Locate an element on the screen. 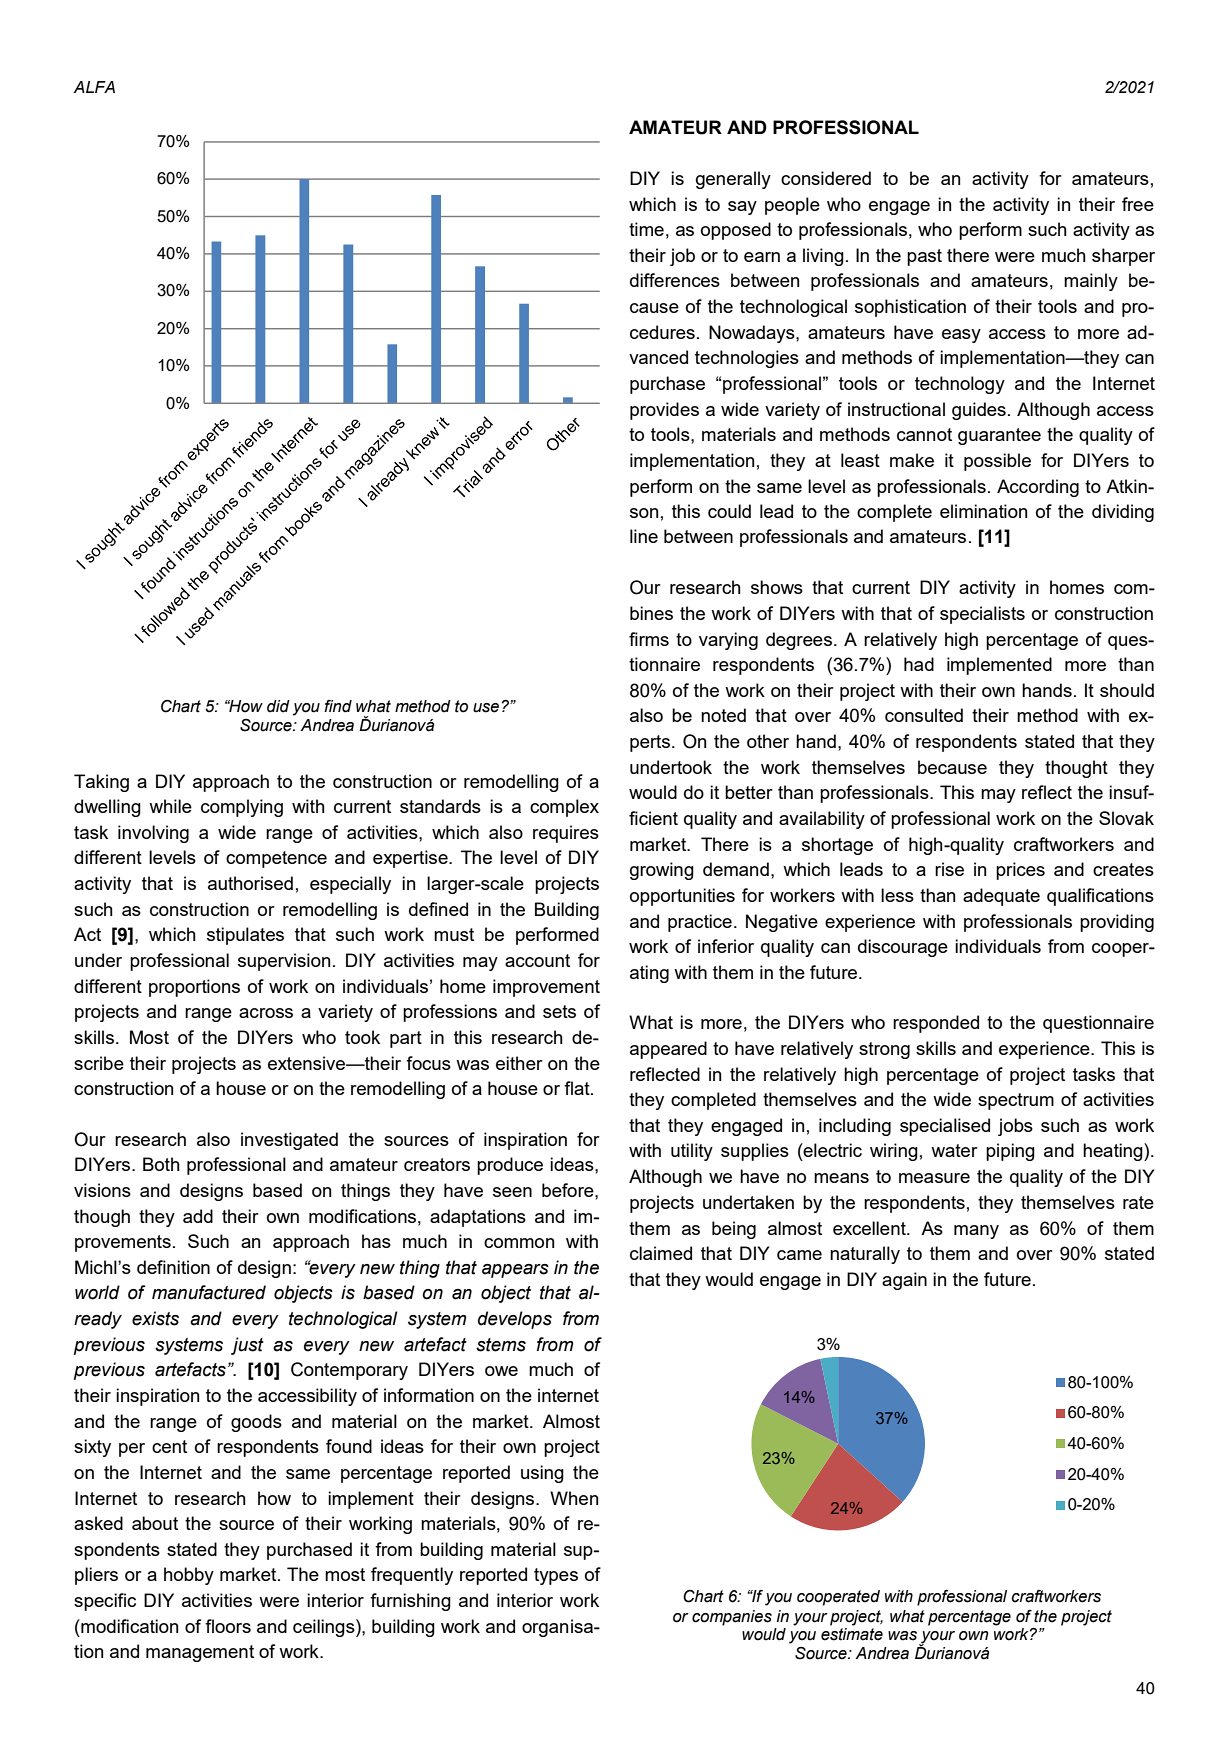 This screenshot has width=1229, height=1738. prices is located at coordinates (1020, 871).
